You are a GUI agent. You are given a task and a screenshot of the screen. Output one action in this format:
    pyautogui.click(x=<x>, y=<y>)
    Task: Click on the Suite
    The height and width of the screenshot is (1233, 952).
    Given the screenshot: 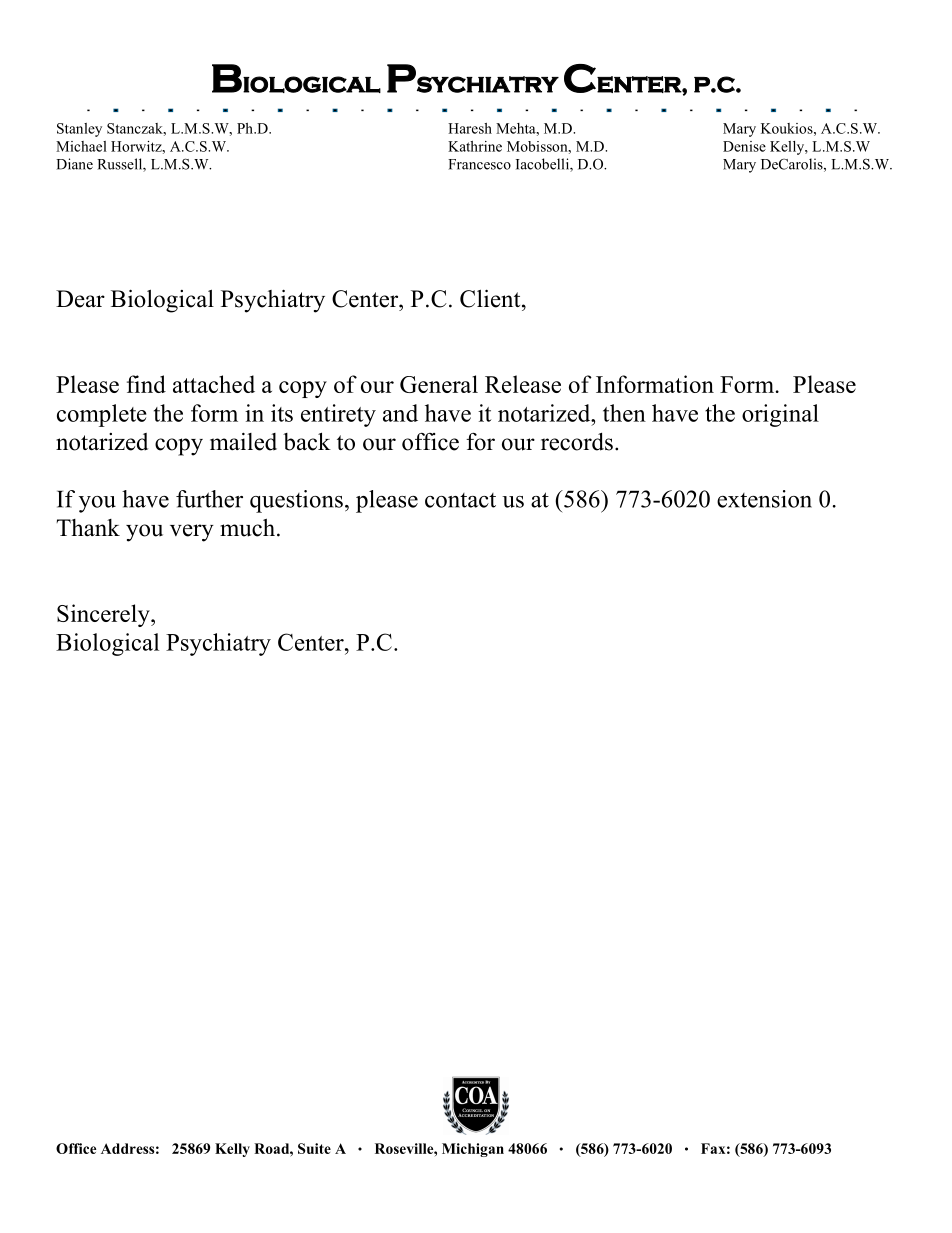 What is the action you would take?
    pyautogui.click(x=314, y=1148)
